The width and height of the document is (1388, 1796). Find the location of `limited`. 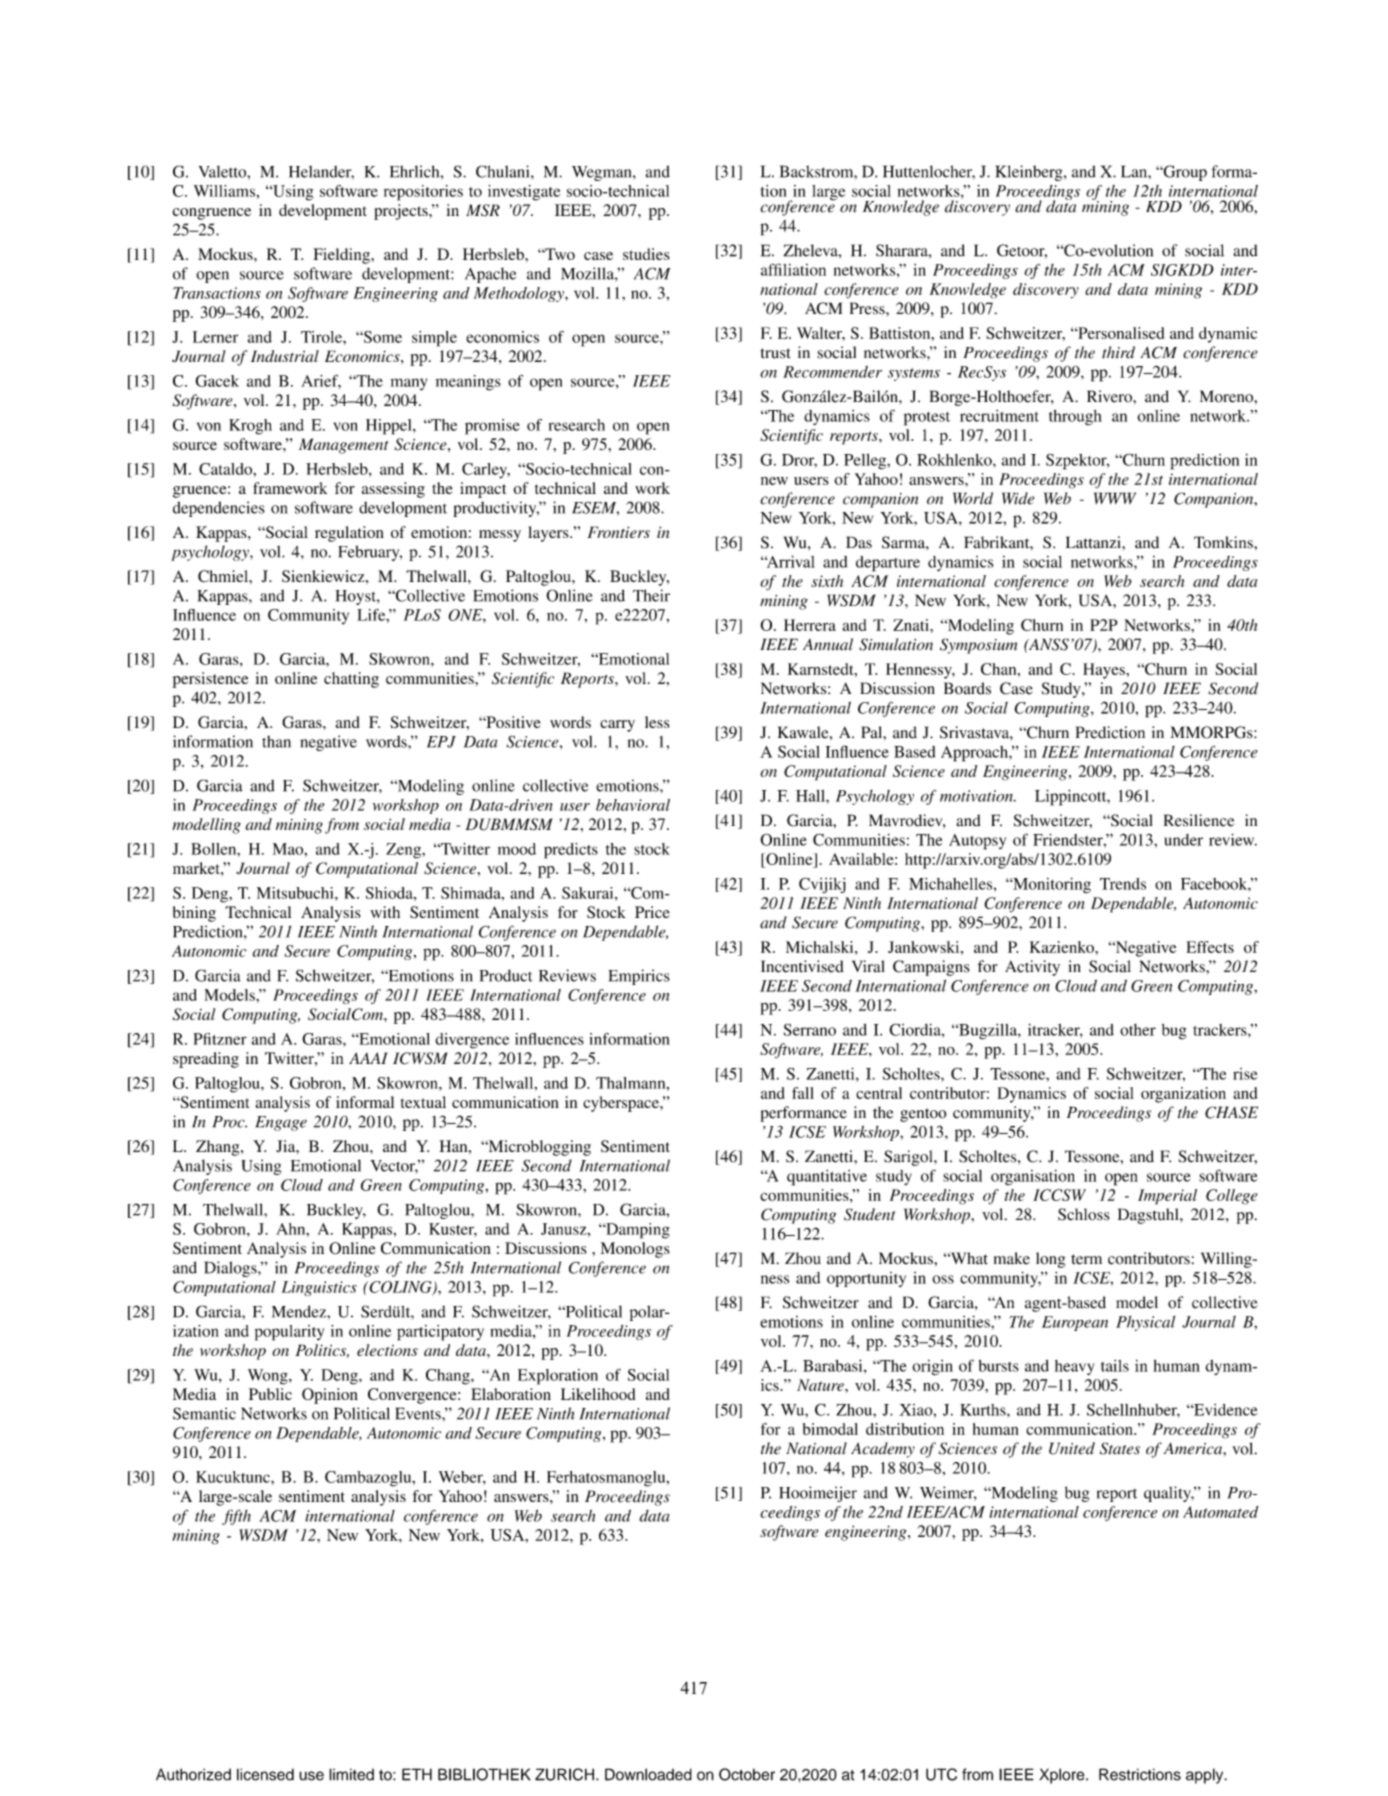

limited is located at coordinates (351, 1774).
